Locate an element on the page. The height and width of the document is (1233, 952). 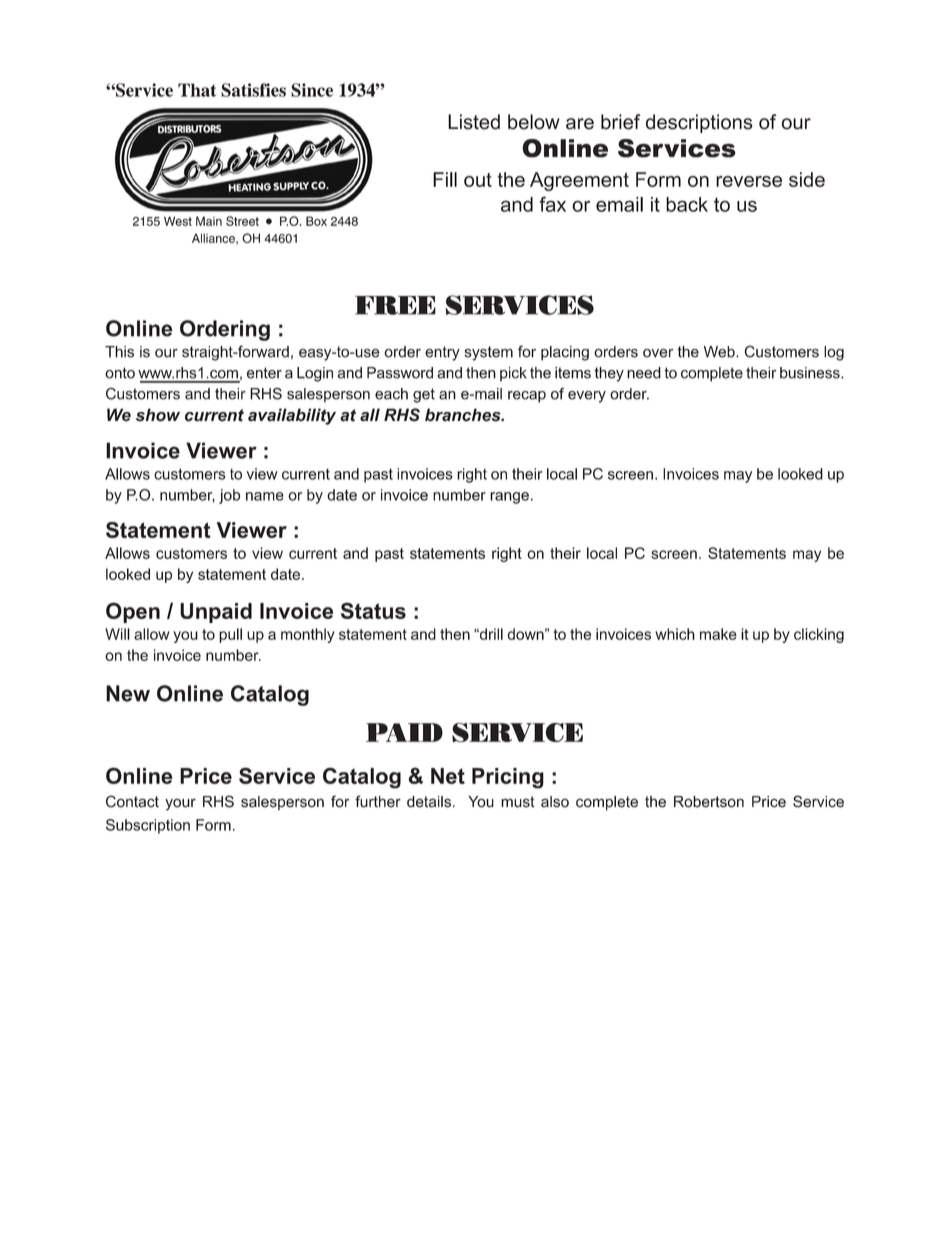
business is located at coordinates (811, 373).
